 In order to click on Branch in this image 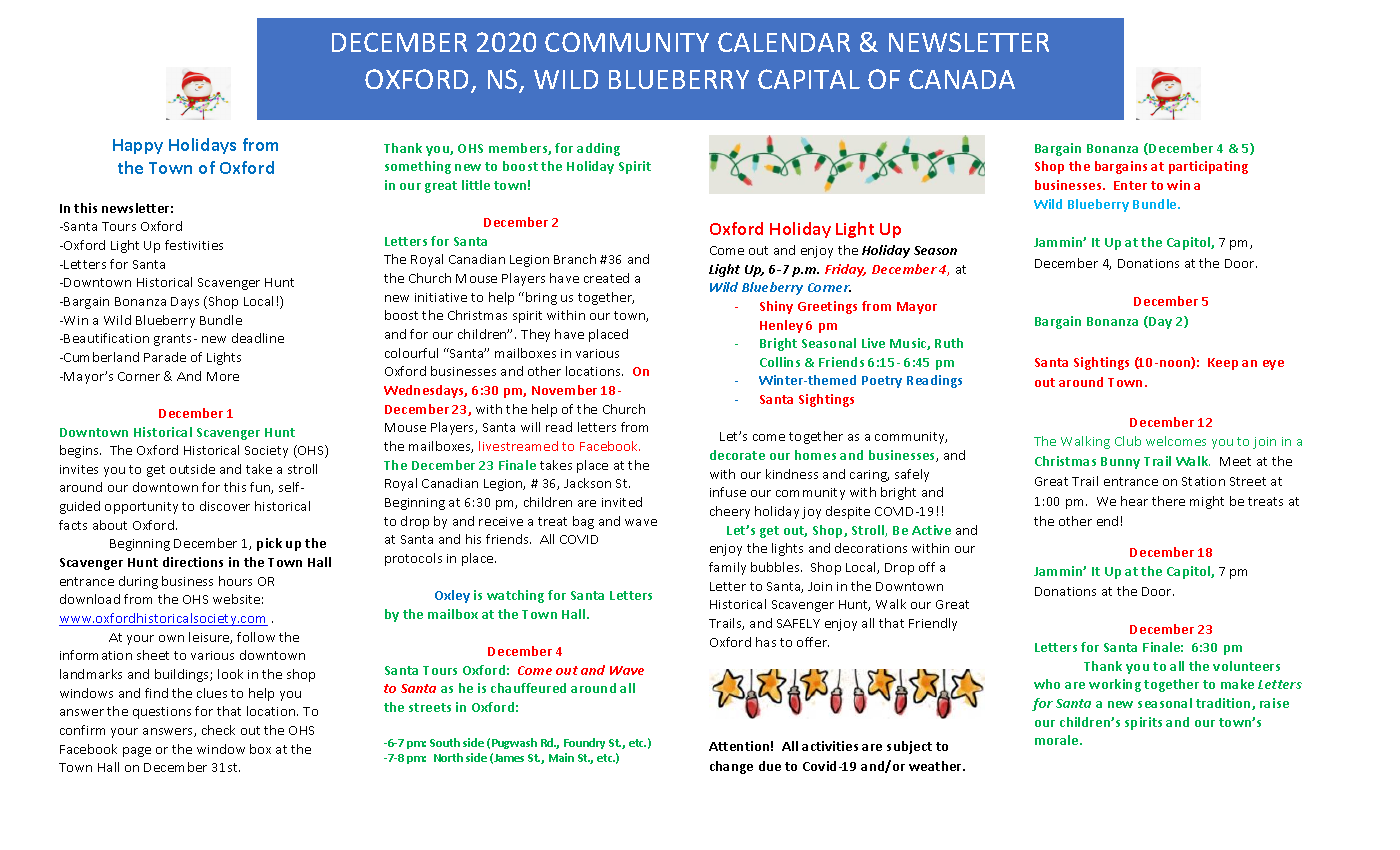, I will do `click(575, 259)`.
